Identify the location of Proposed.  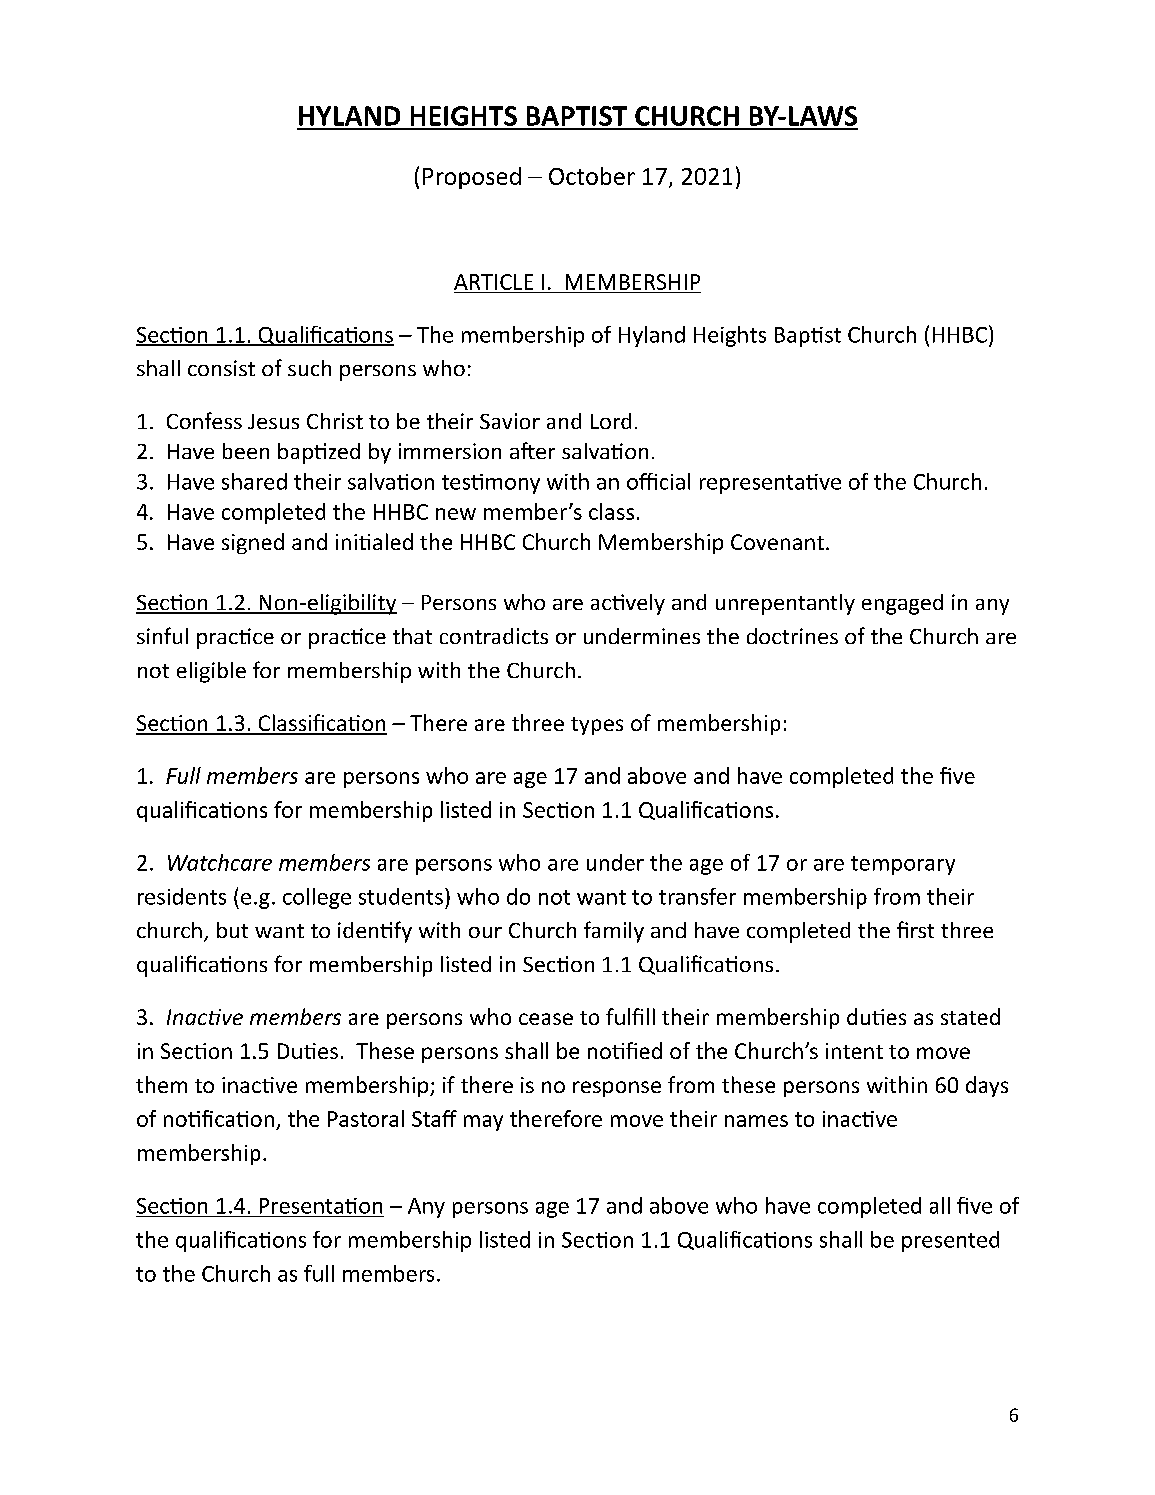
(472, 178).
